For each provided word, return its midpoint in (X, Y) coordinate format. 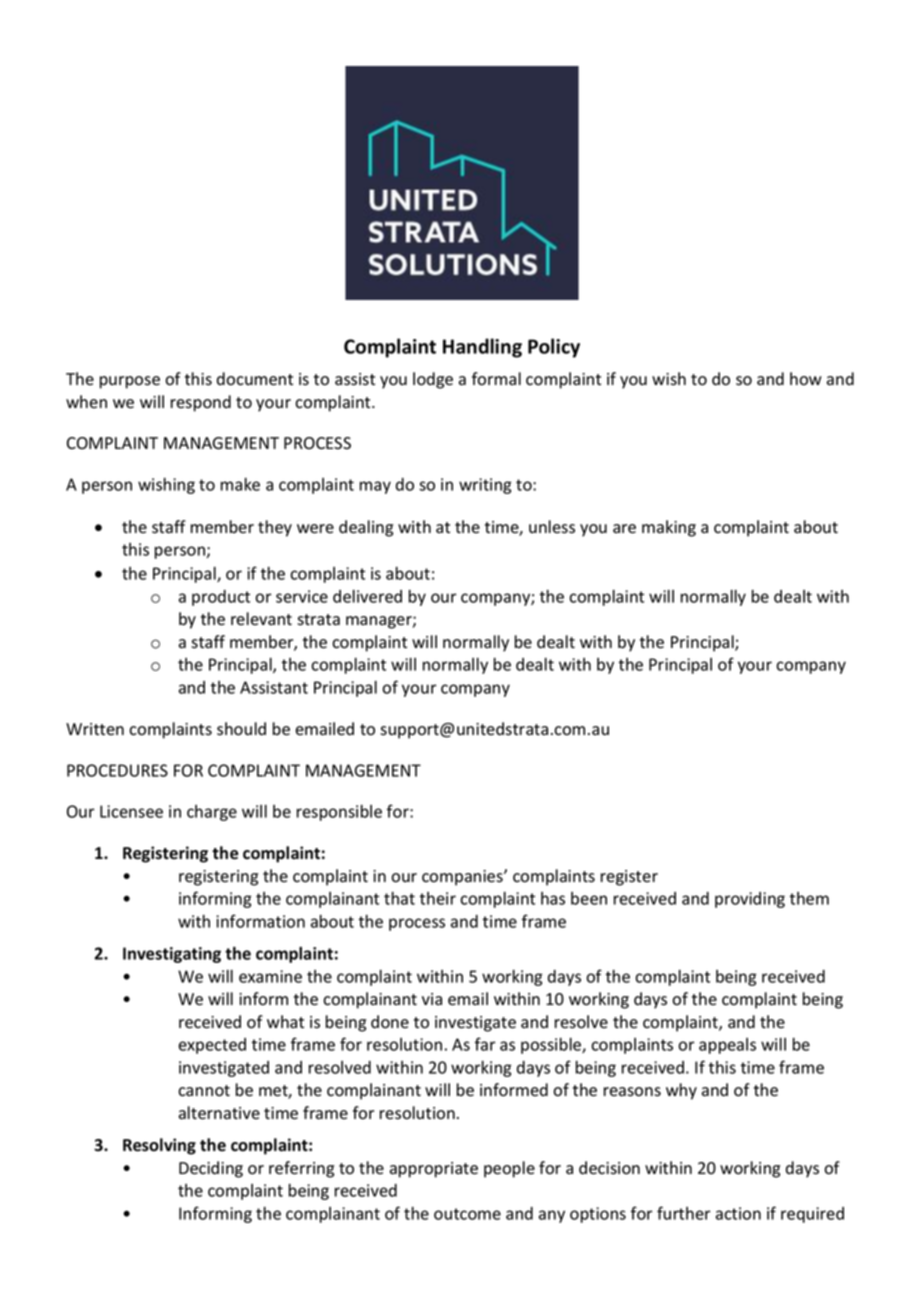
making (669, 528)
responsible (339, 812)
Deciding (211, 1169)
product (221, 598)
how (806, 379)
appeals (727, 1046)
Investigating (172, 955)
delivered (367, 596)
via (432, 999)
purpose (130, 382)
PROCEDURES (117, 770)
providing (750, 900)
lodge (433, 380)
